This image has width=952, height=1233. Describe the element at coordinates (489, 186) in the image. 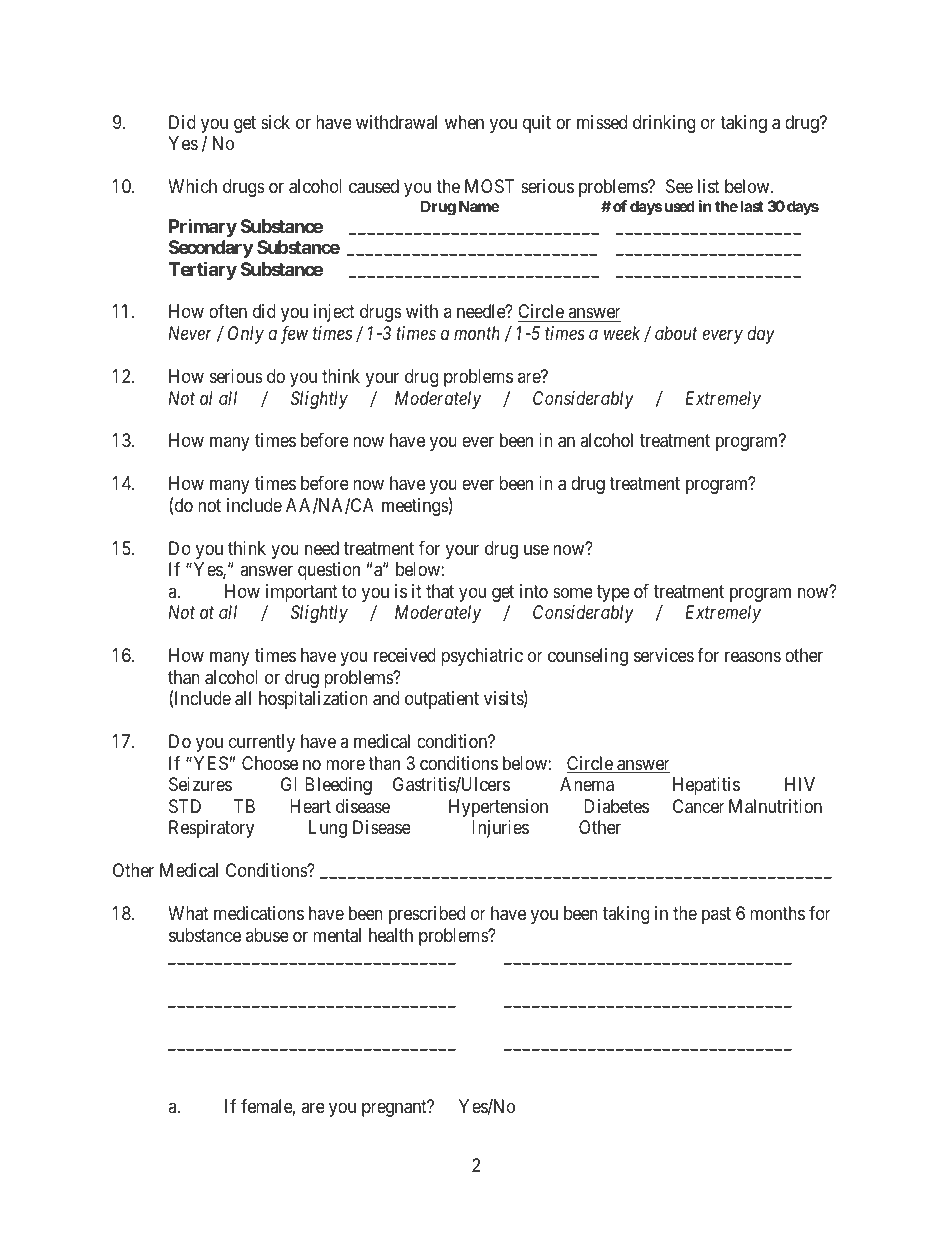

I see `MOST` at that location.
